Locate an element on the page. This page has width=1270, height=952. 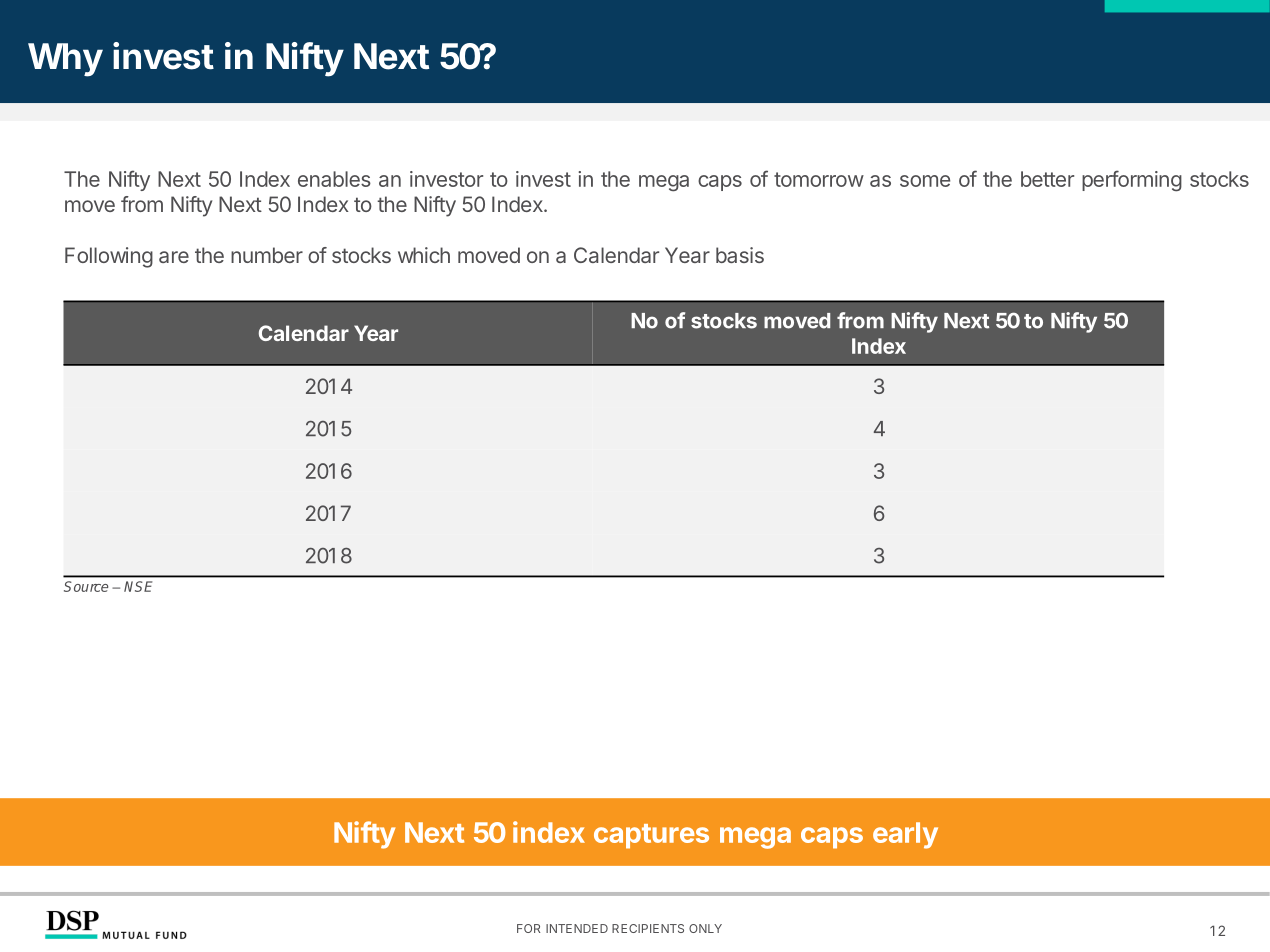
tomorrow is located at coordinates (819, 179).
